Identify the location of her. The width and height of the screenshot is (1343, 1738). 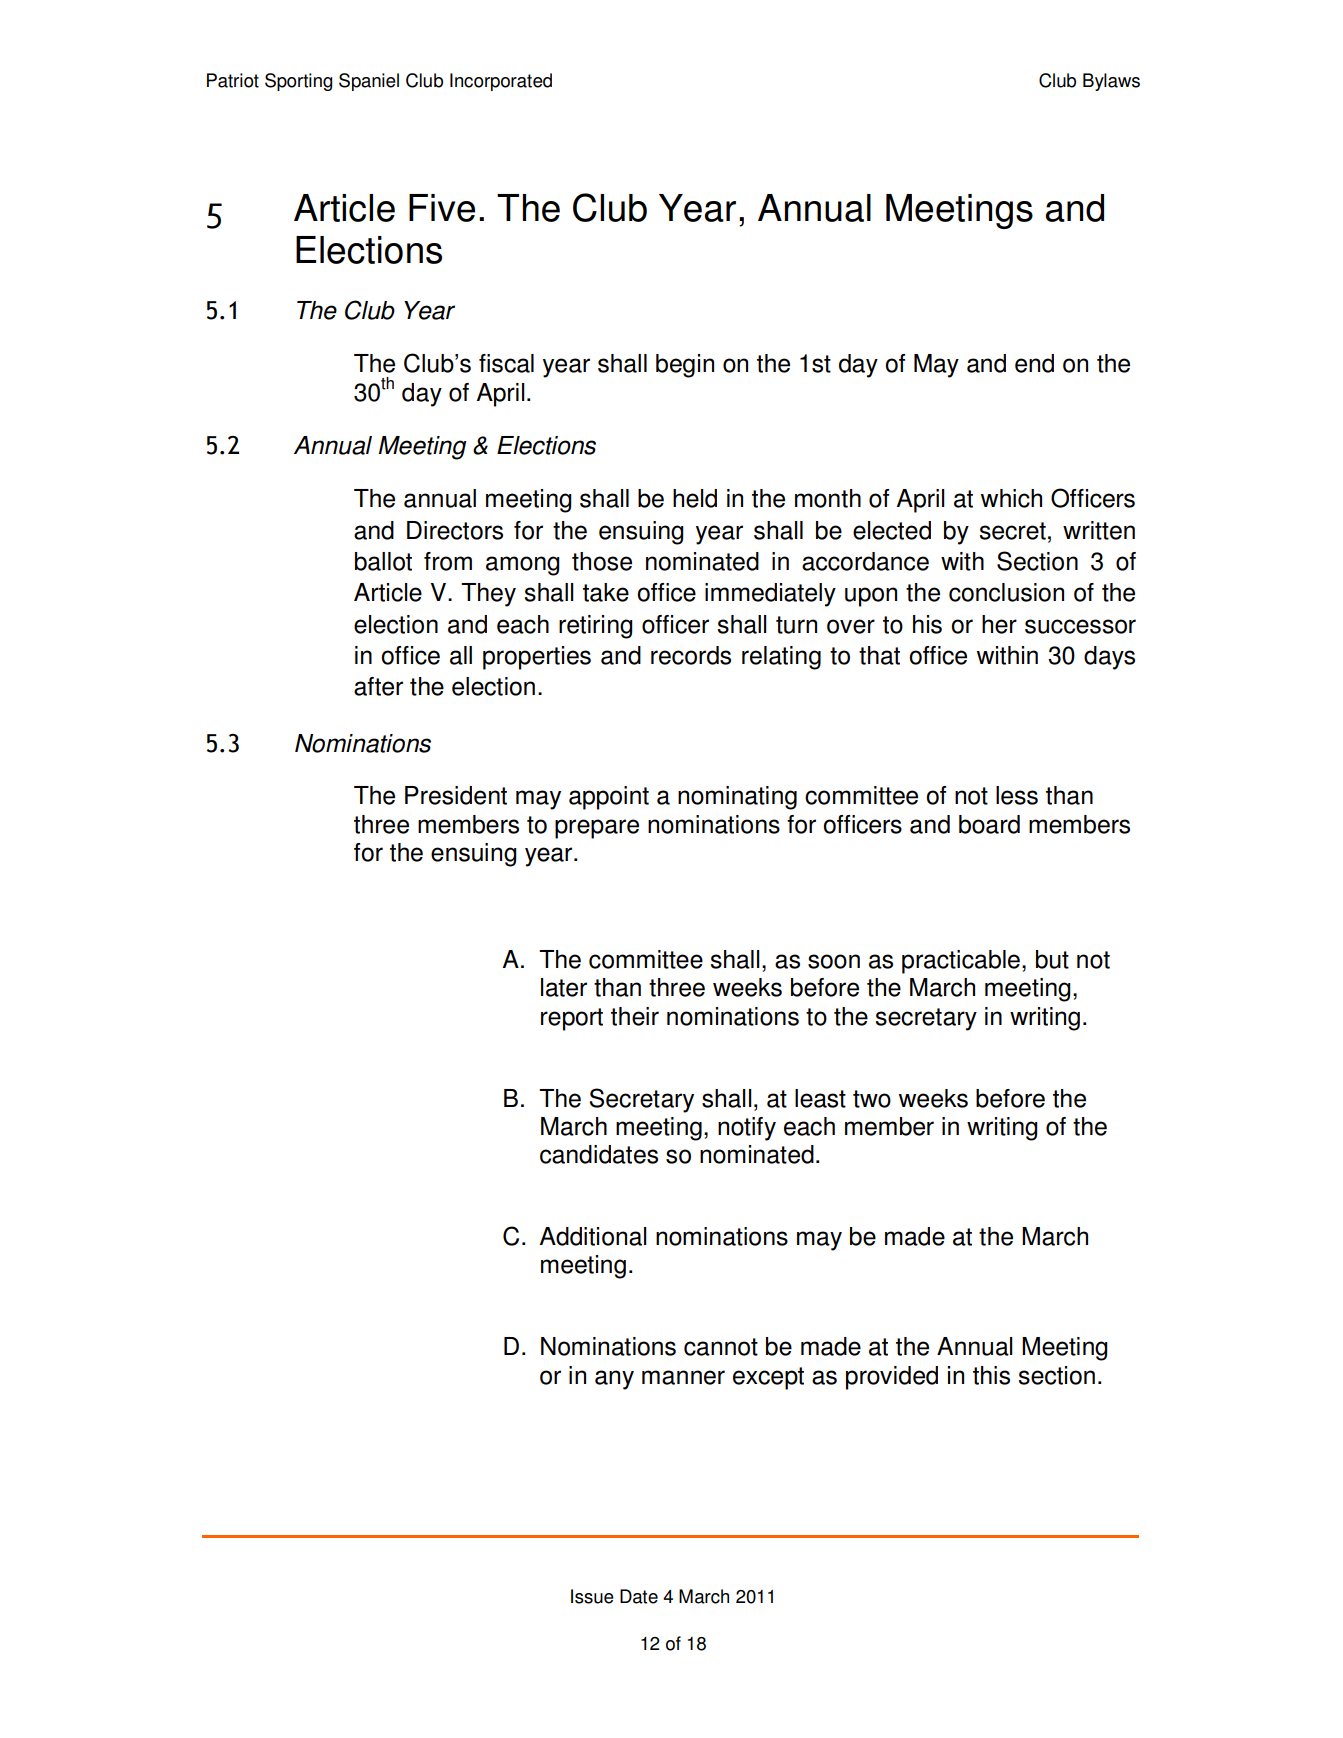
(999, 624).
